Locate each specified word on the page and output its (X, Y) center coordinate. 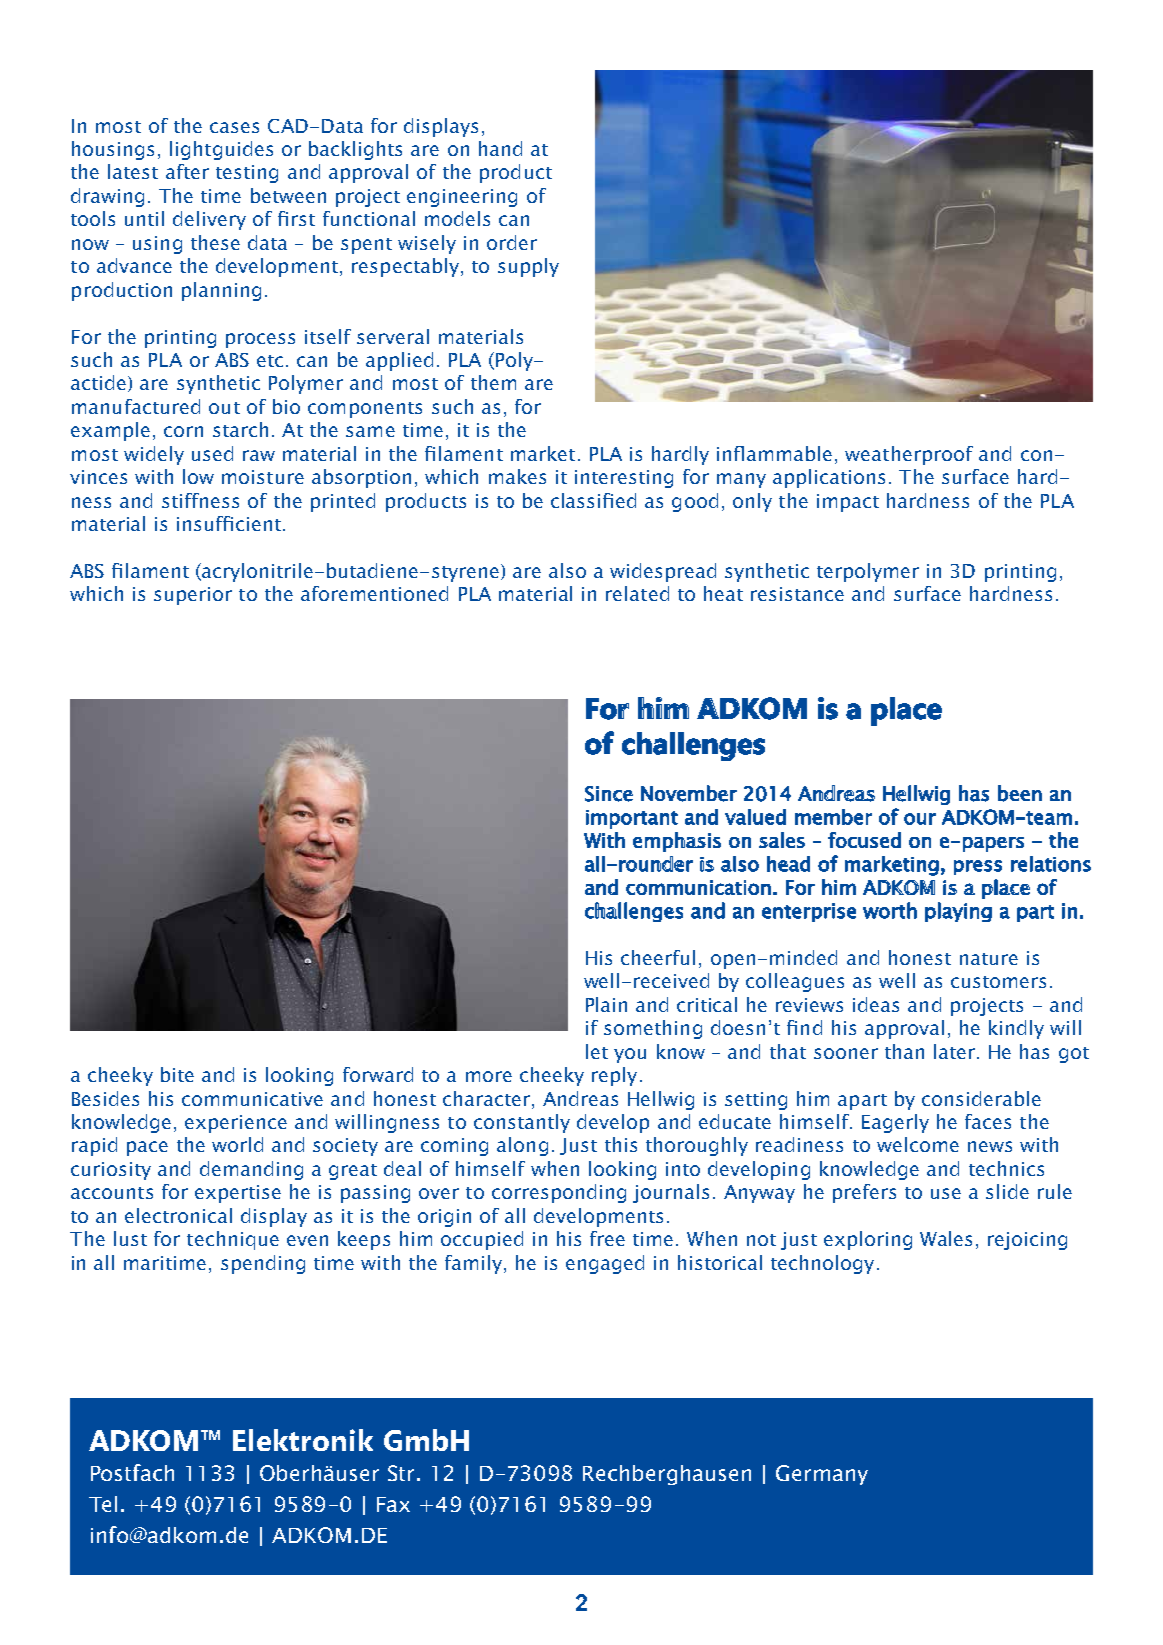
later (954, 1051)
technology (822, 1264)
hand (500, 148)
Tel (103, 1504)
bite (177, 1074)
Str (403, 1473)
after (187, 171)
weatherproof (909, 455)
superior (193, 596)
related (637, 593)
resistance (797, 594)
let (597, 1051)
